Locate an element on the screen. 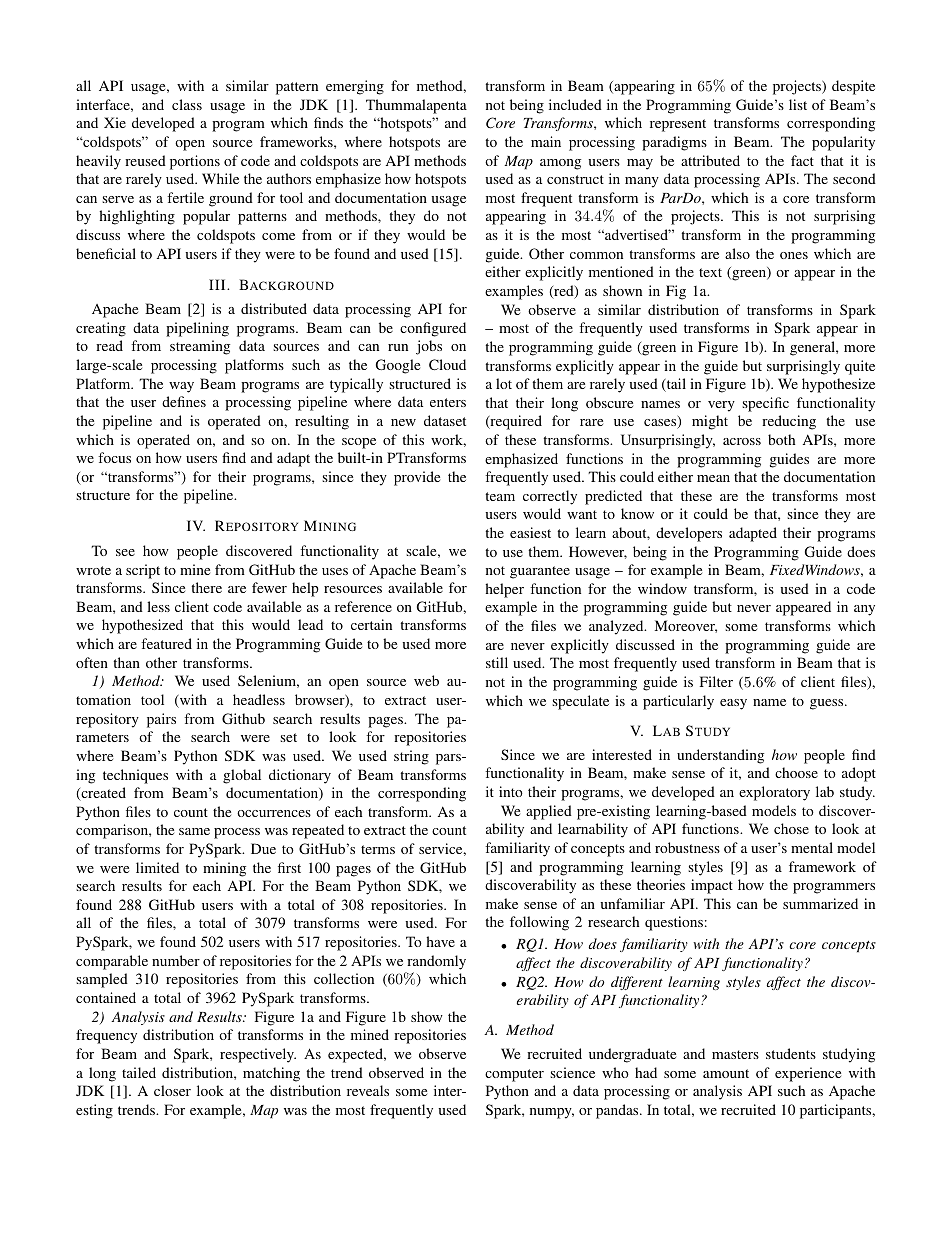  there is located at coordinates (206, 587).
